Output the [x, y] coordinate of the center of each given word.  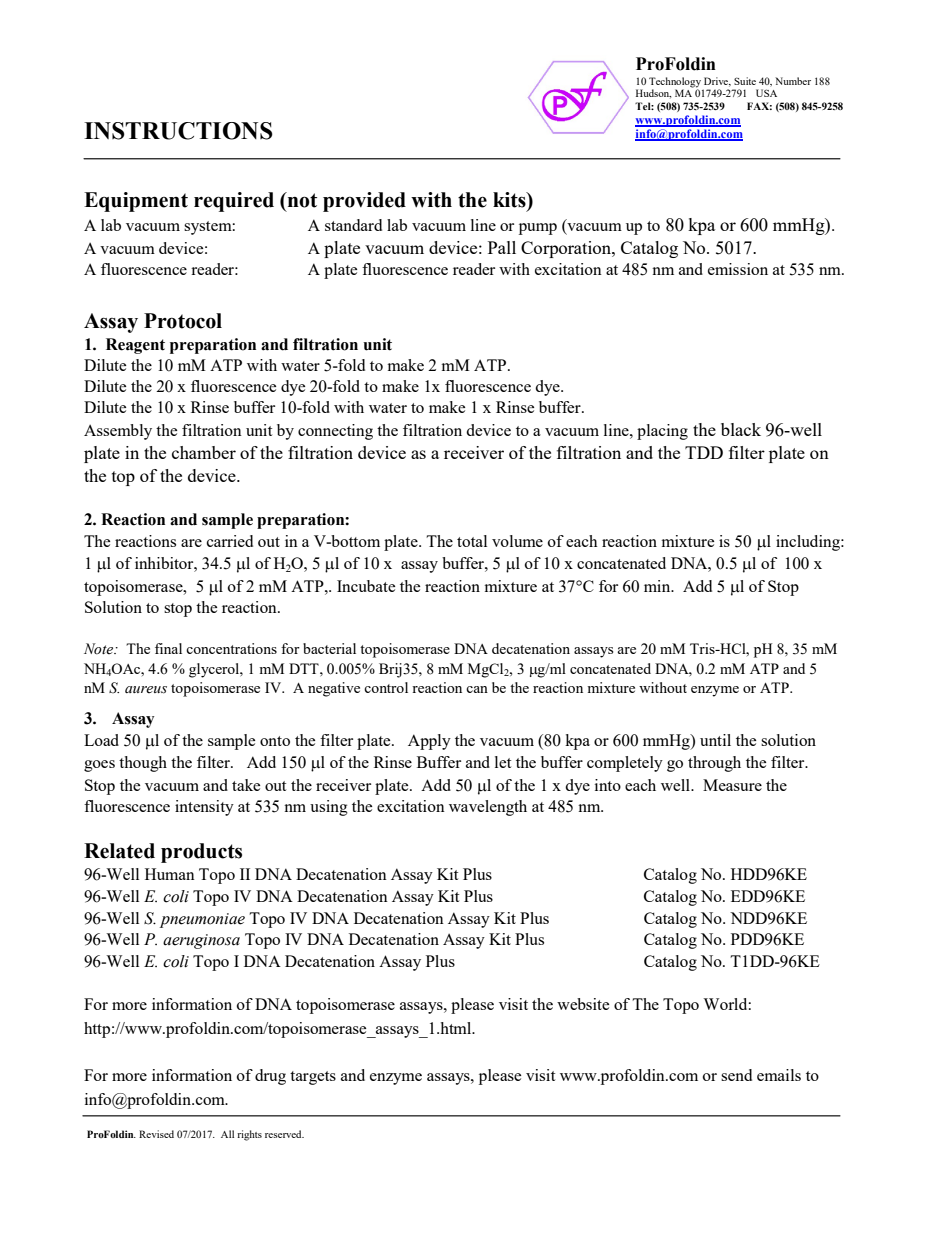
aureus [146, 690]
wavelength [488, 808]
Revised [156, 1134]
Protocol [183, 321]
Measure [732, 785]
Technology [675, 82]
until [715, 740]
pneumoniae [202, 920]
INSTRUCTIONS [178, 131]
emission [738, 269]
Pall [502, 247]
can [477, 689]
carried [230, 541]
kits [510, 200]
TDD [704, 452]
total [472, 541]
